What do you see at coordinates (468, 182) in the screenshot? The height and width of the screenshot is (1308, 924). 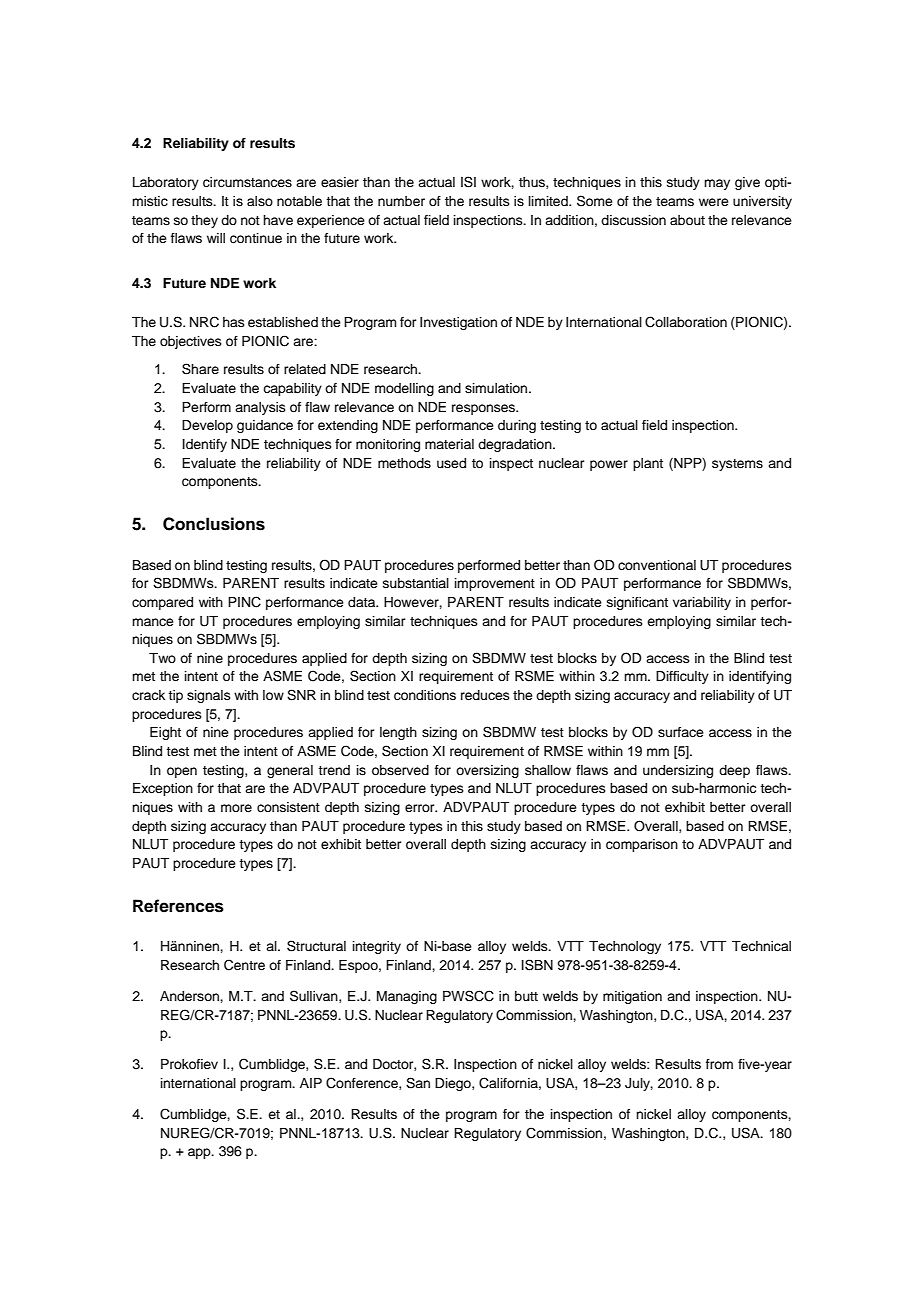 I see `ISI` at bounding box center [468, 182].
